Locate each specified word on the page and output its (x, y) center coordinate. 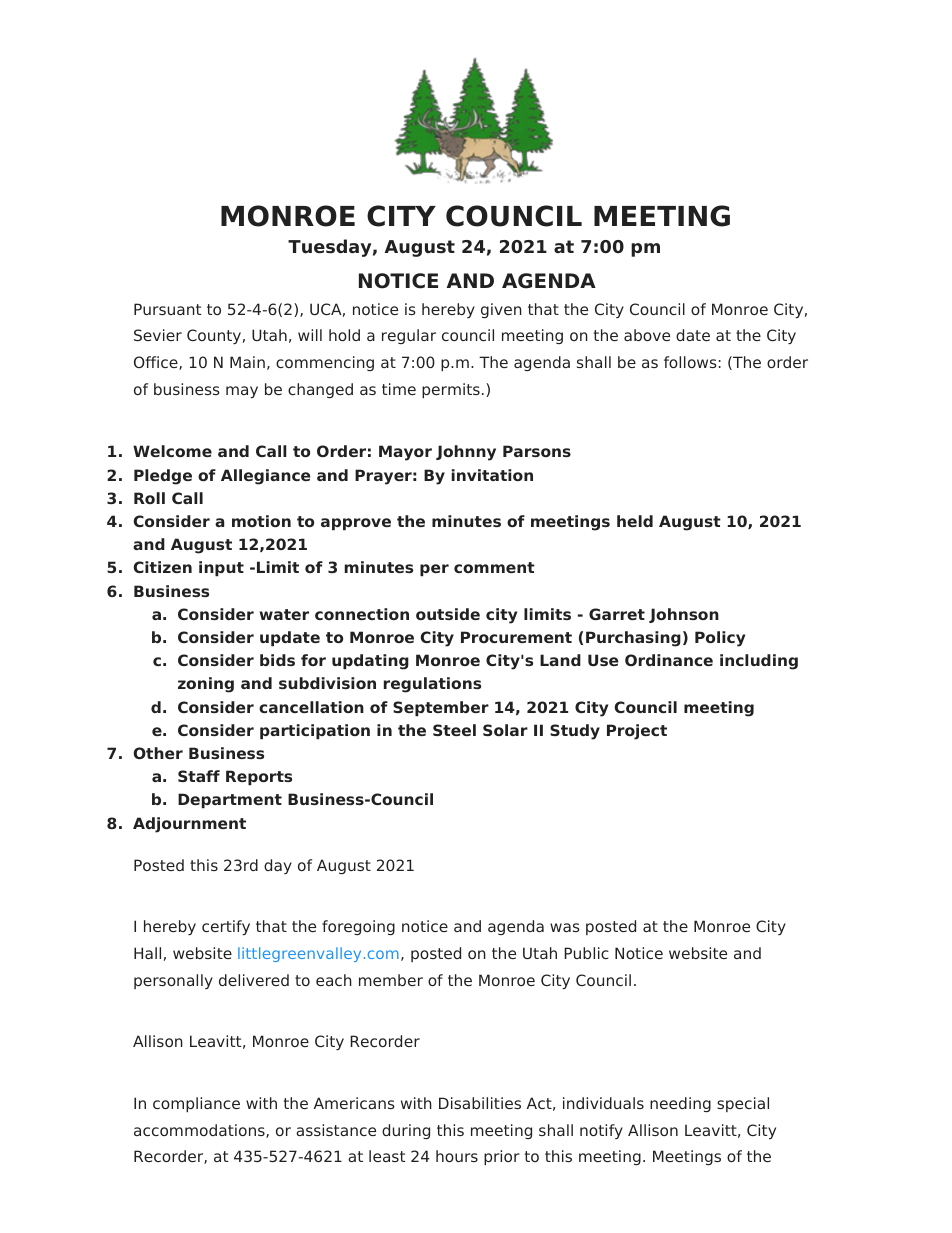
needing (680, 1104)
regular (409, 336)
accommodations (200, 1131)
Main (247, 362)
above (647, 335)
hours (457, 1156)
